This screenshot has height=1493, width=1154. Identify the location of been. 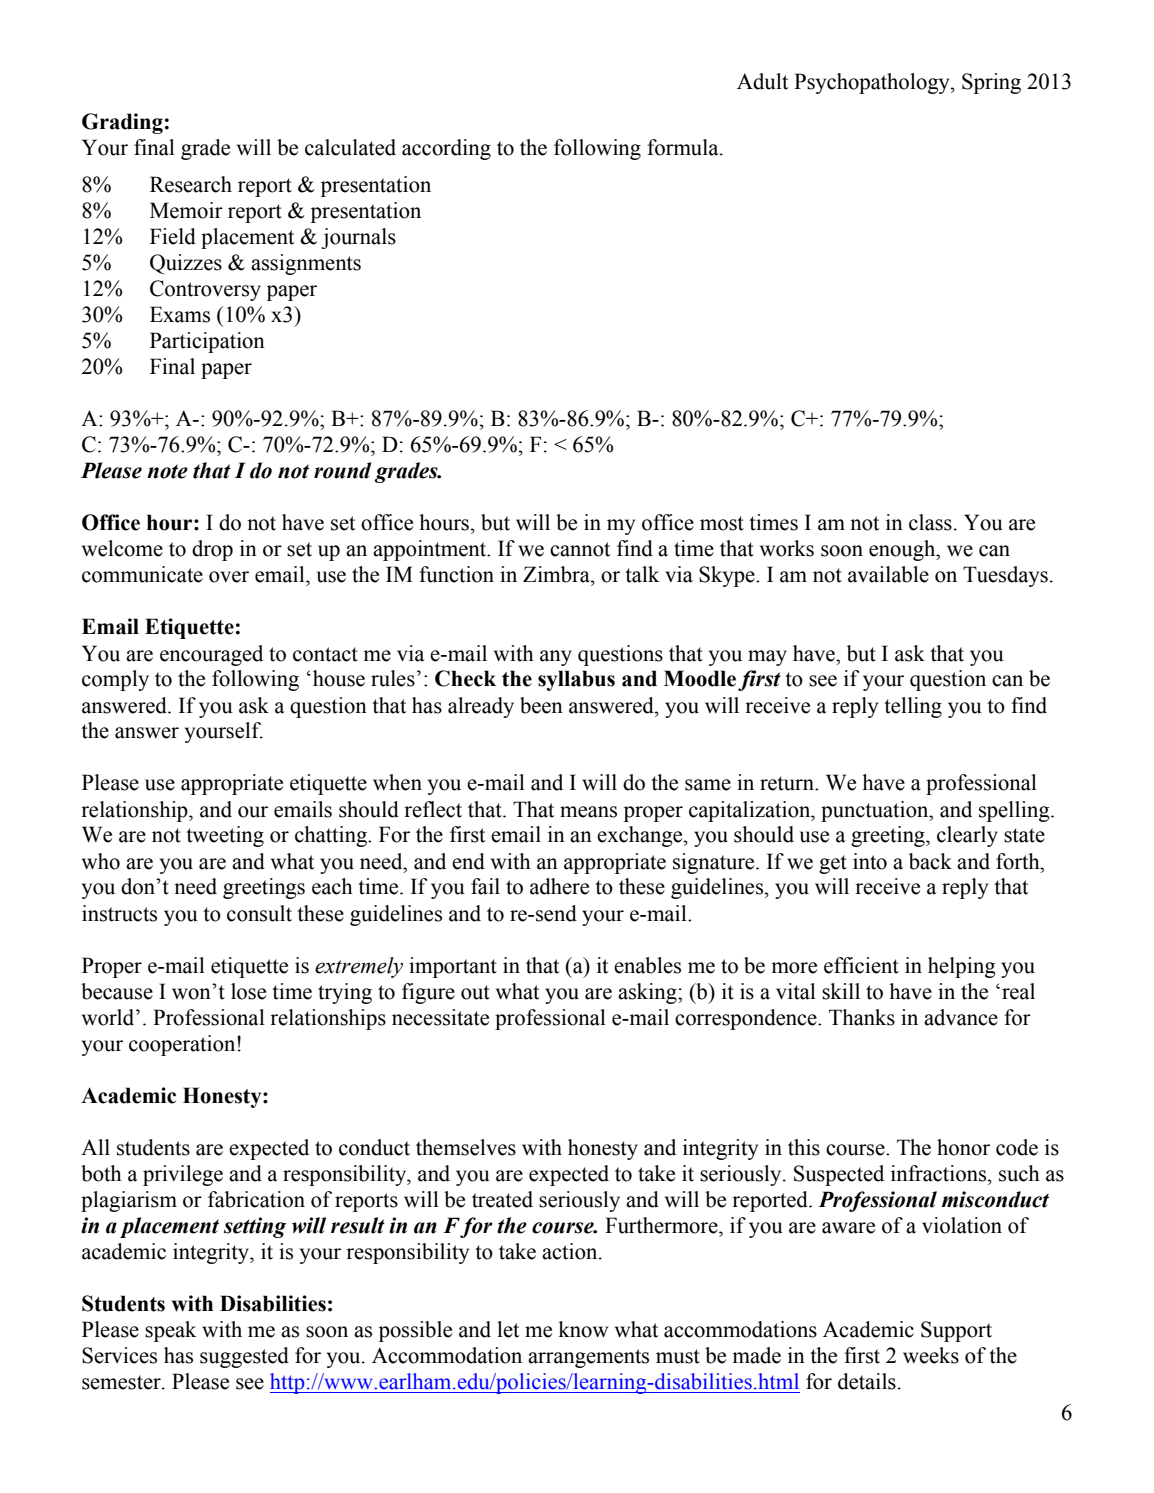
(541, 705).
